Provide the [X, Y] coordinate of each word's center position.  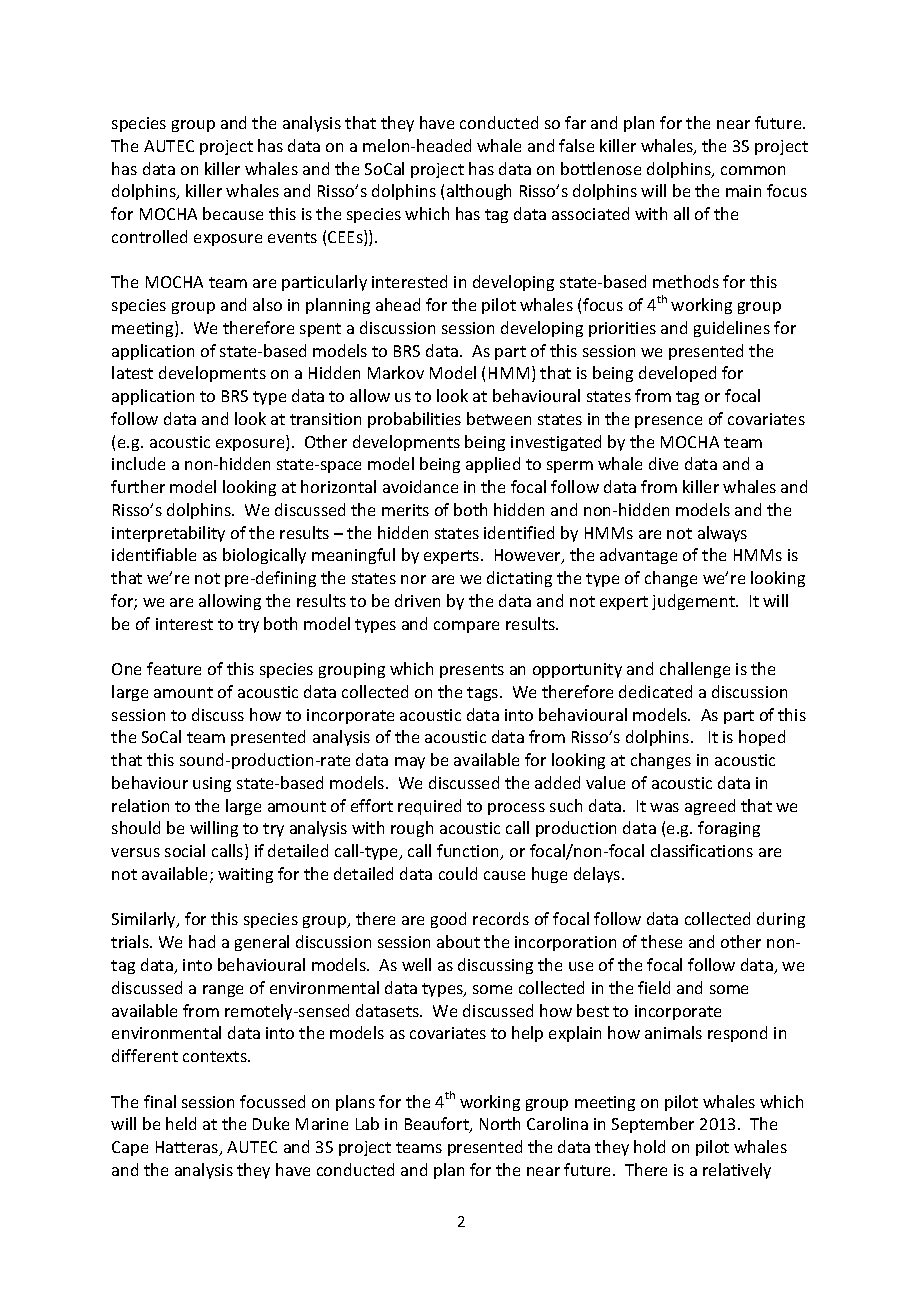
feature [174, 668]
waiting [245, 875]
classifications [702, 850]
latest [132, 372]
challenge [695, 670]
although [479, 192]
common [753, 170]
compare [466, 627]
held [181, 1123]
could [458, 873]
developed [677, 374]
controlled [149, 236]
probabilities [414, 420]
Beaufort [438, 1125]
